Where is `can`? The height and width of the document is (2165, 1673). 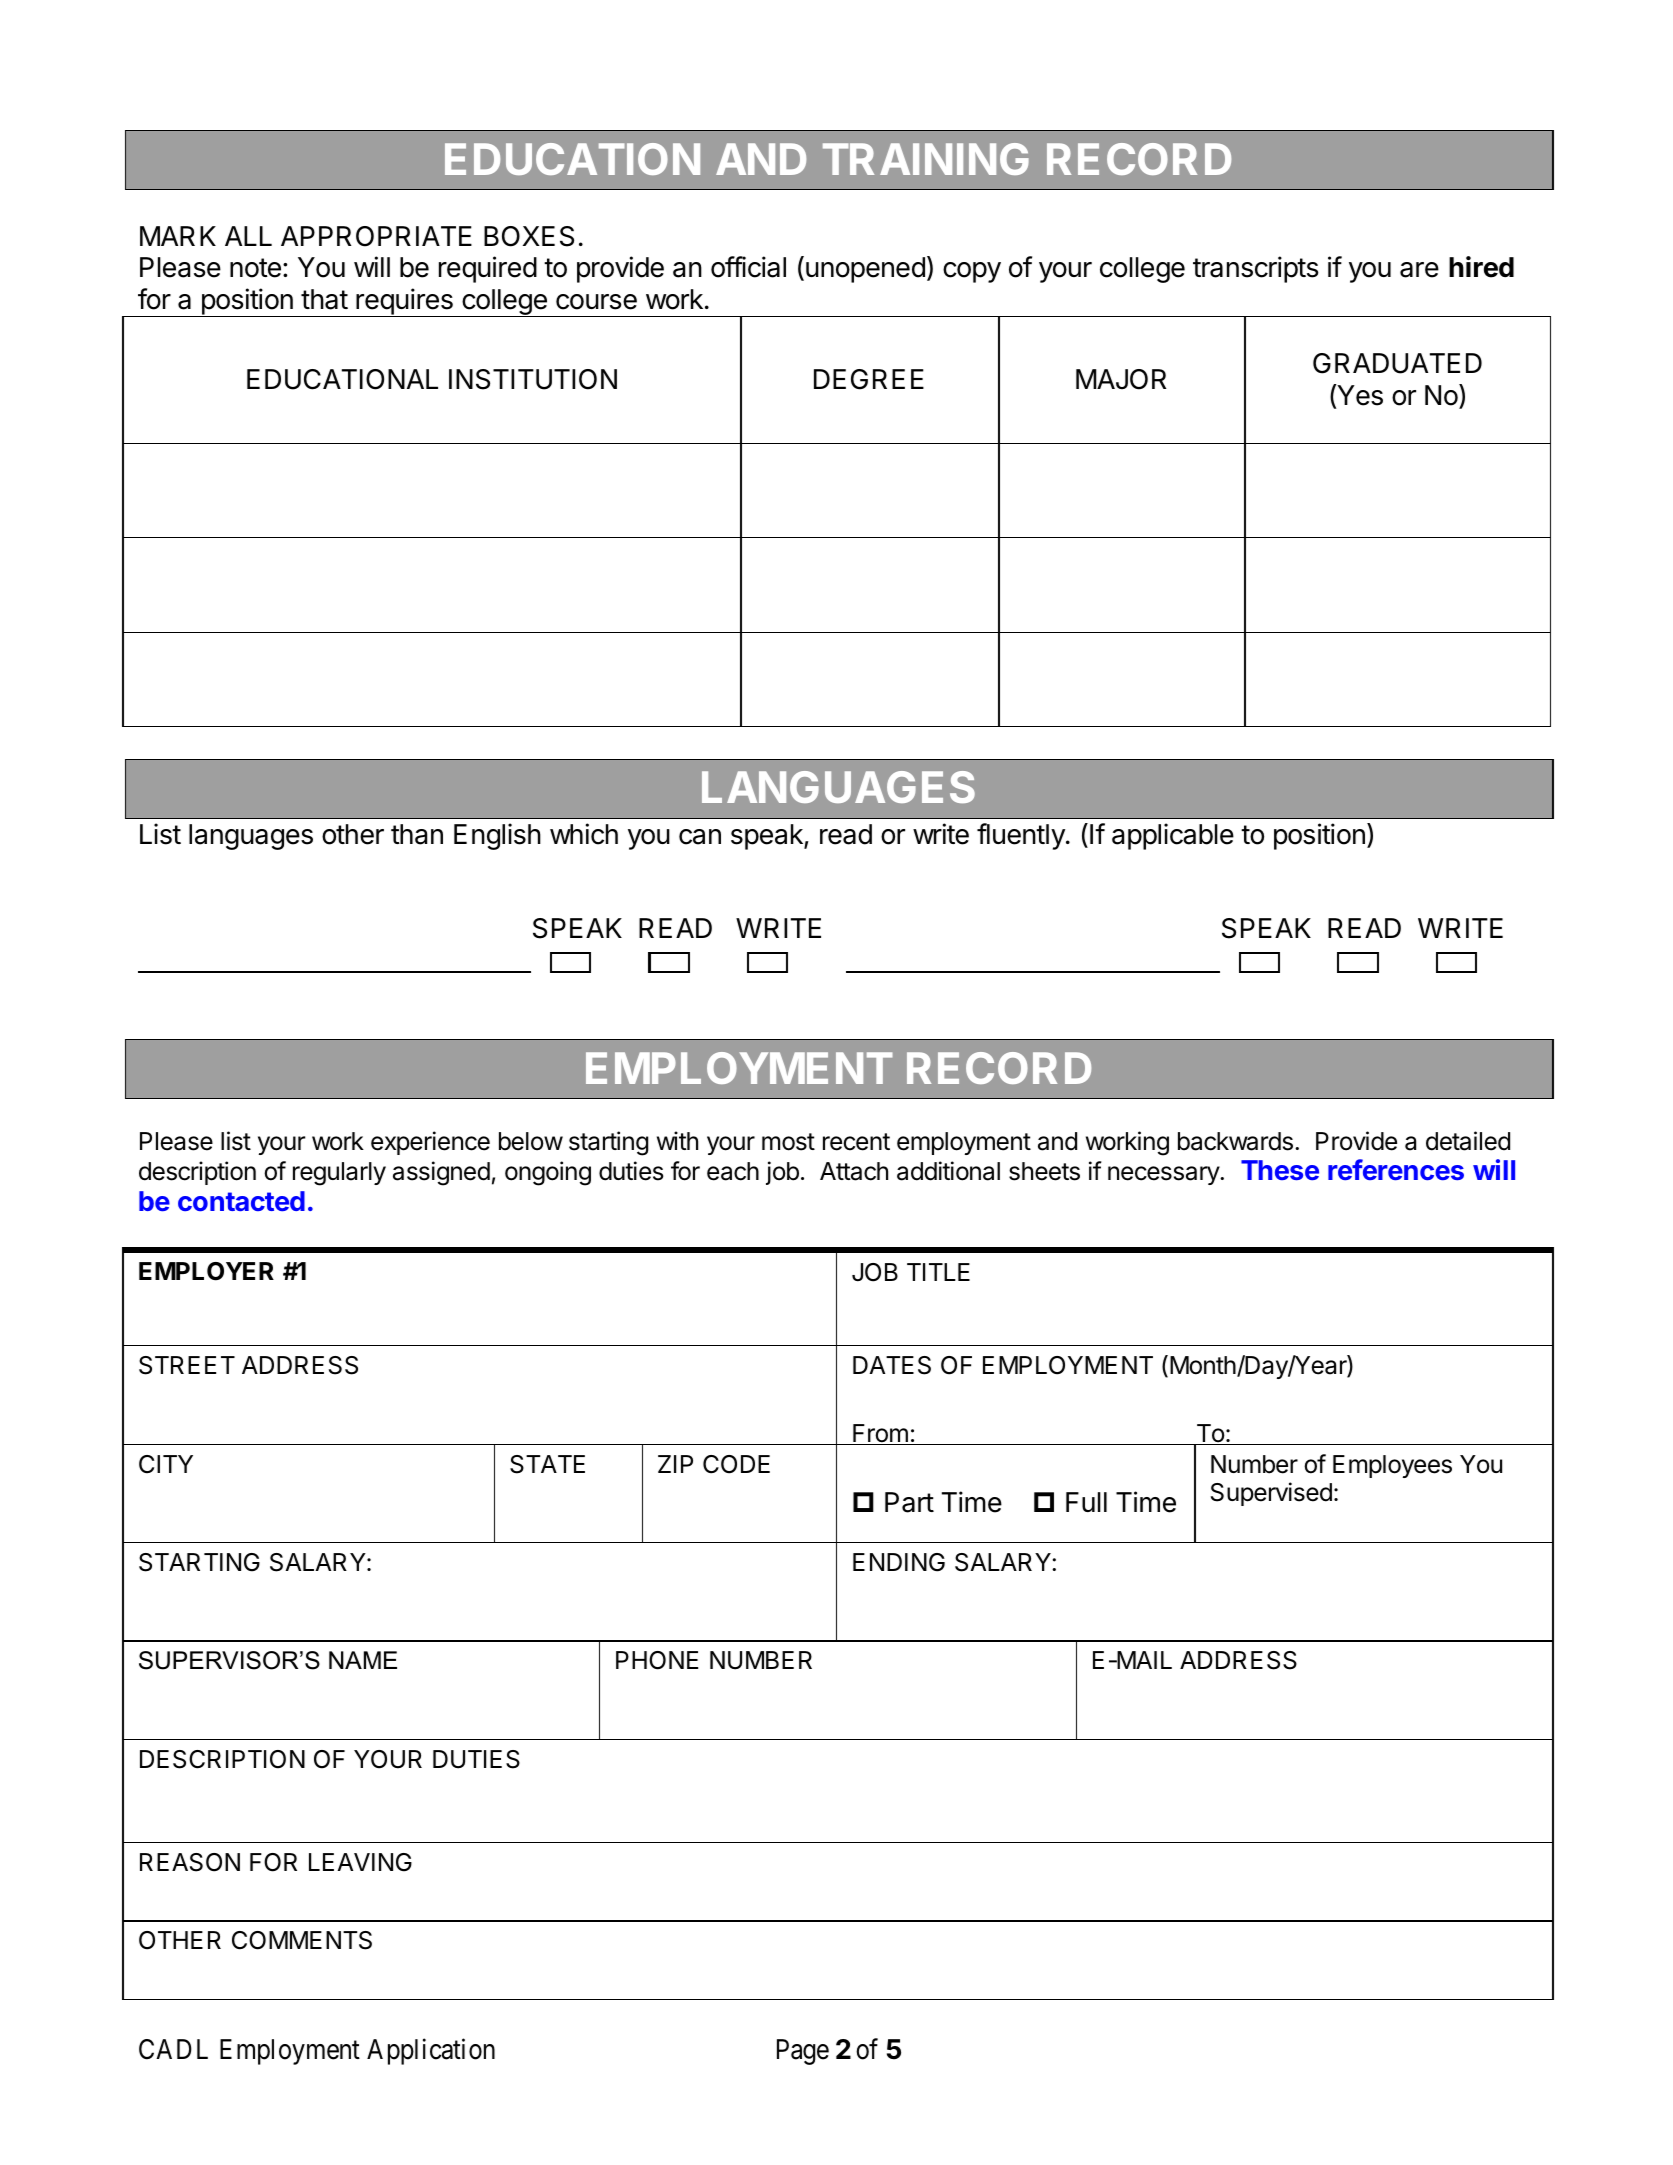
can is located at coordinates (700, 837).
